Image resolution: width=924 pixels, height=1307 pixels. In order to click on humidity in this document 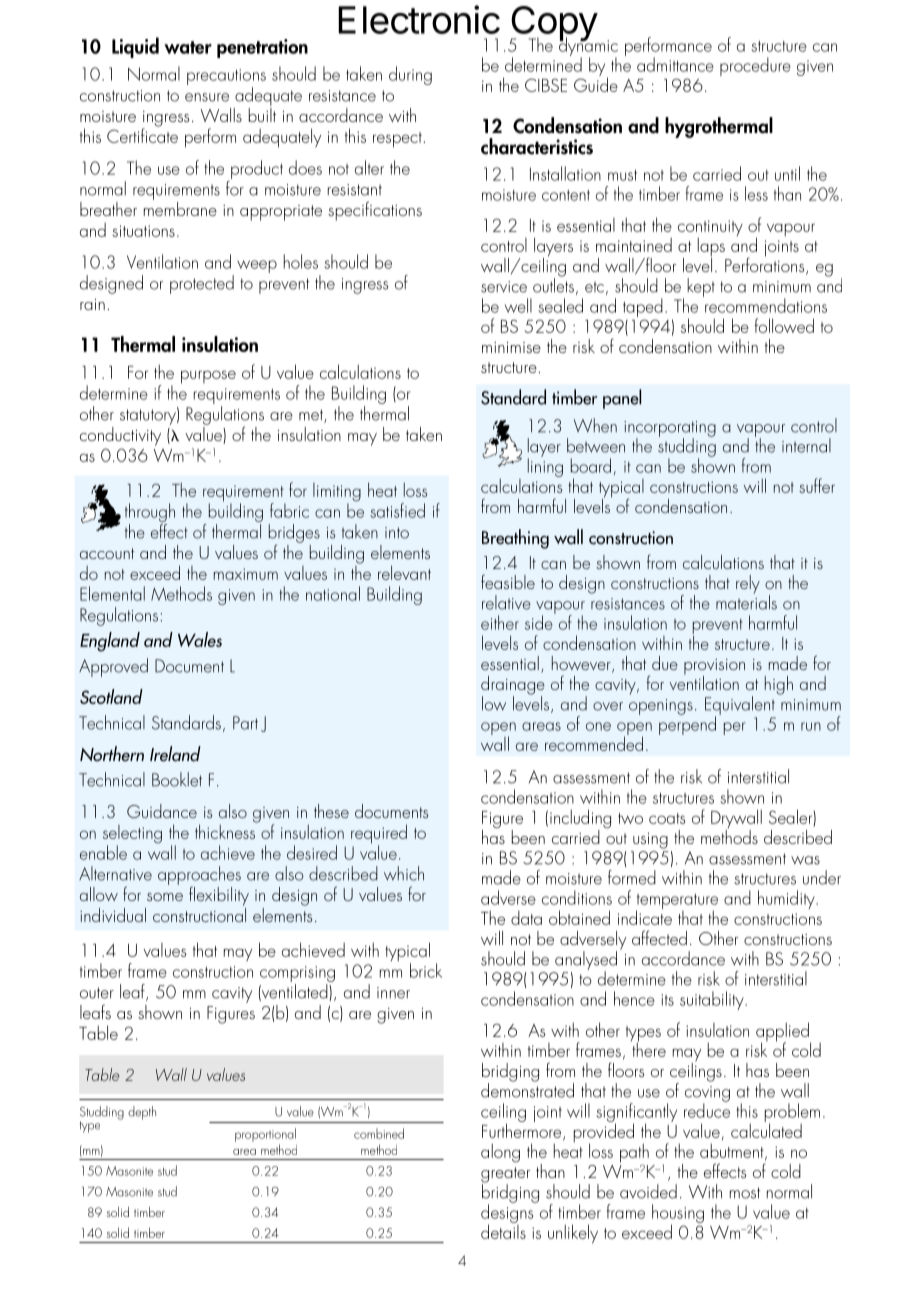, I will do `click(787, 899)`.
